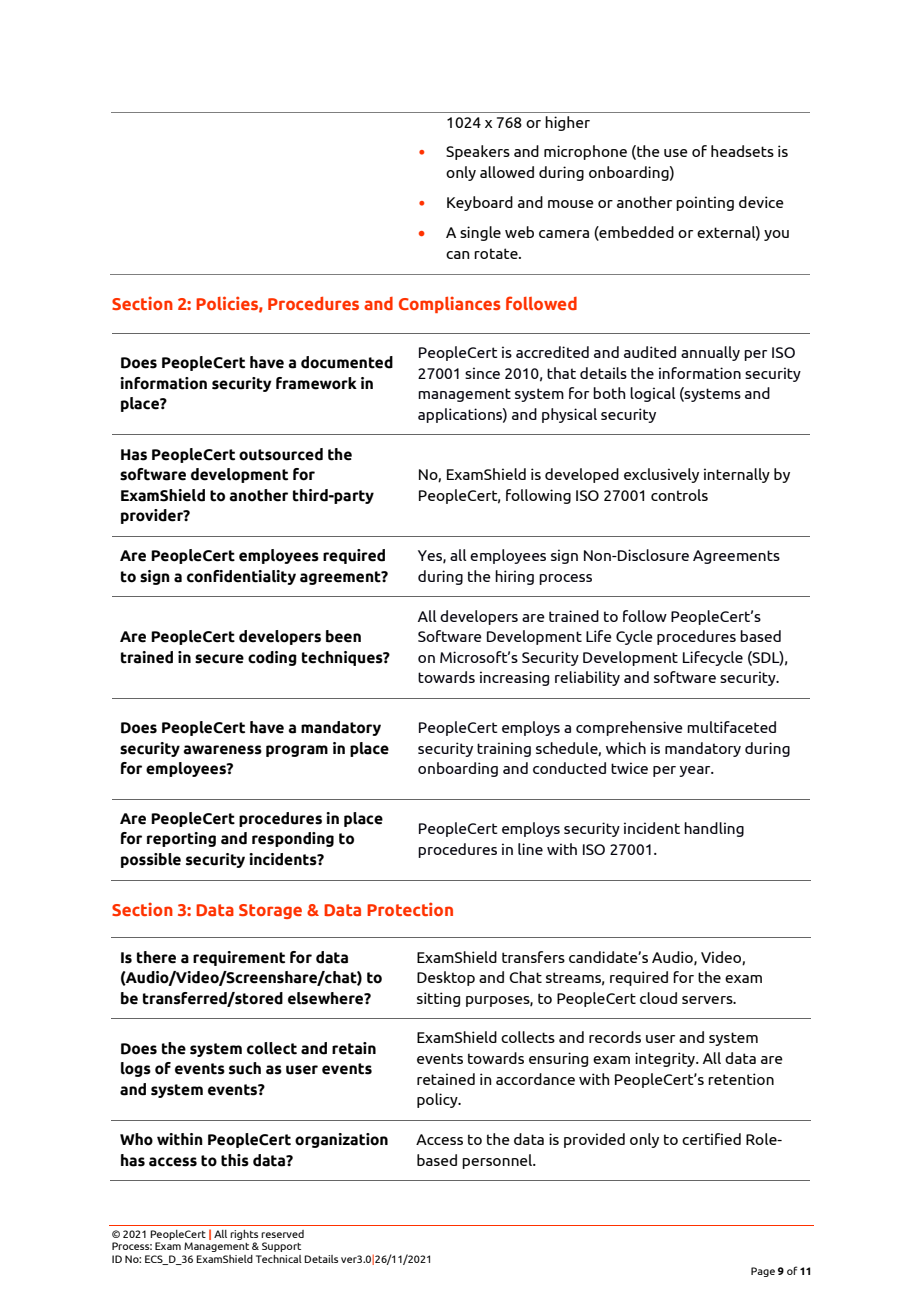 The width and height of the image is (924, 1308). I want to click on Support, so click(281, 1247).
